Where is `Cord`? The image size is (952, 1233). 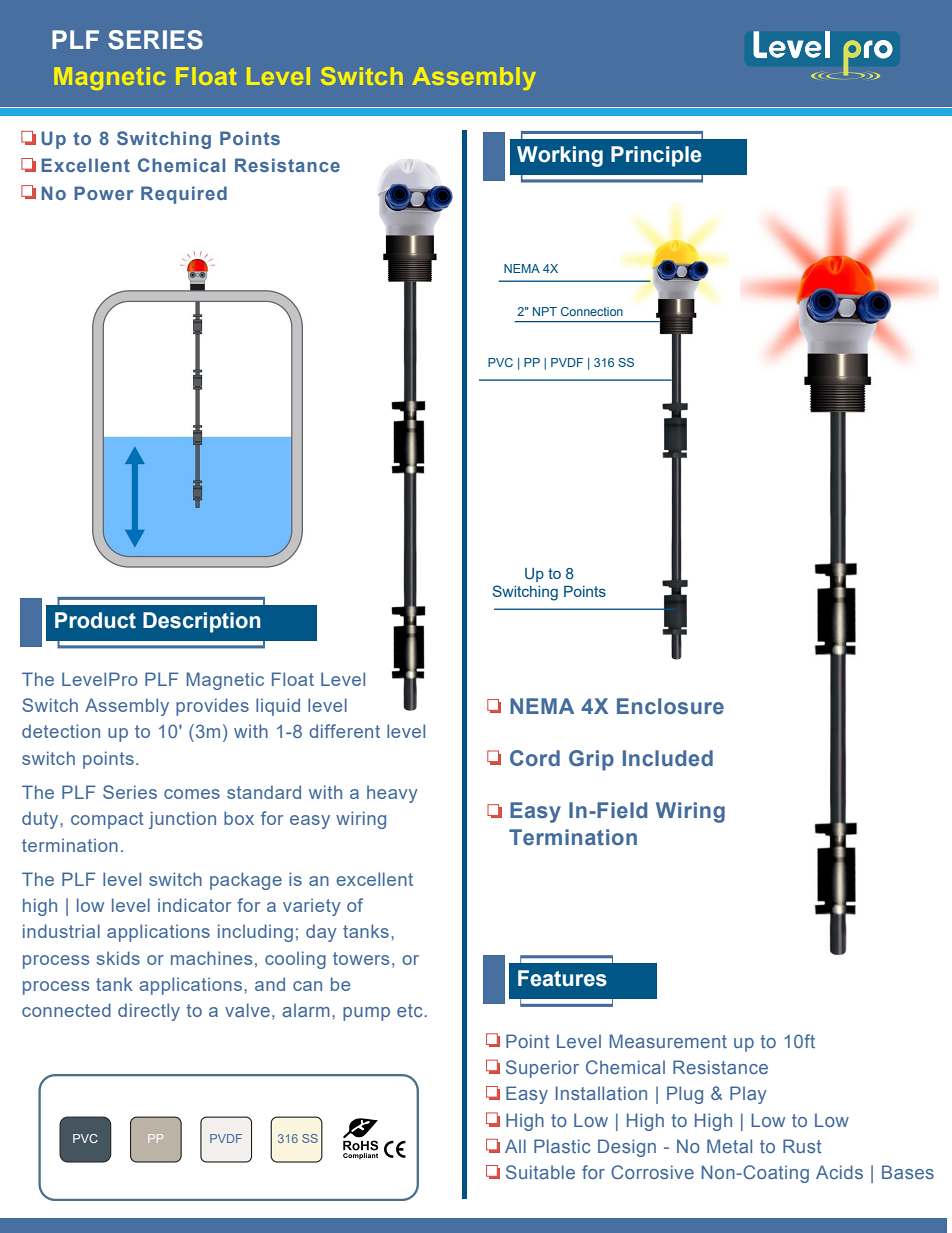 Cord is located at coordinates (535, 758).
